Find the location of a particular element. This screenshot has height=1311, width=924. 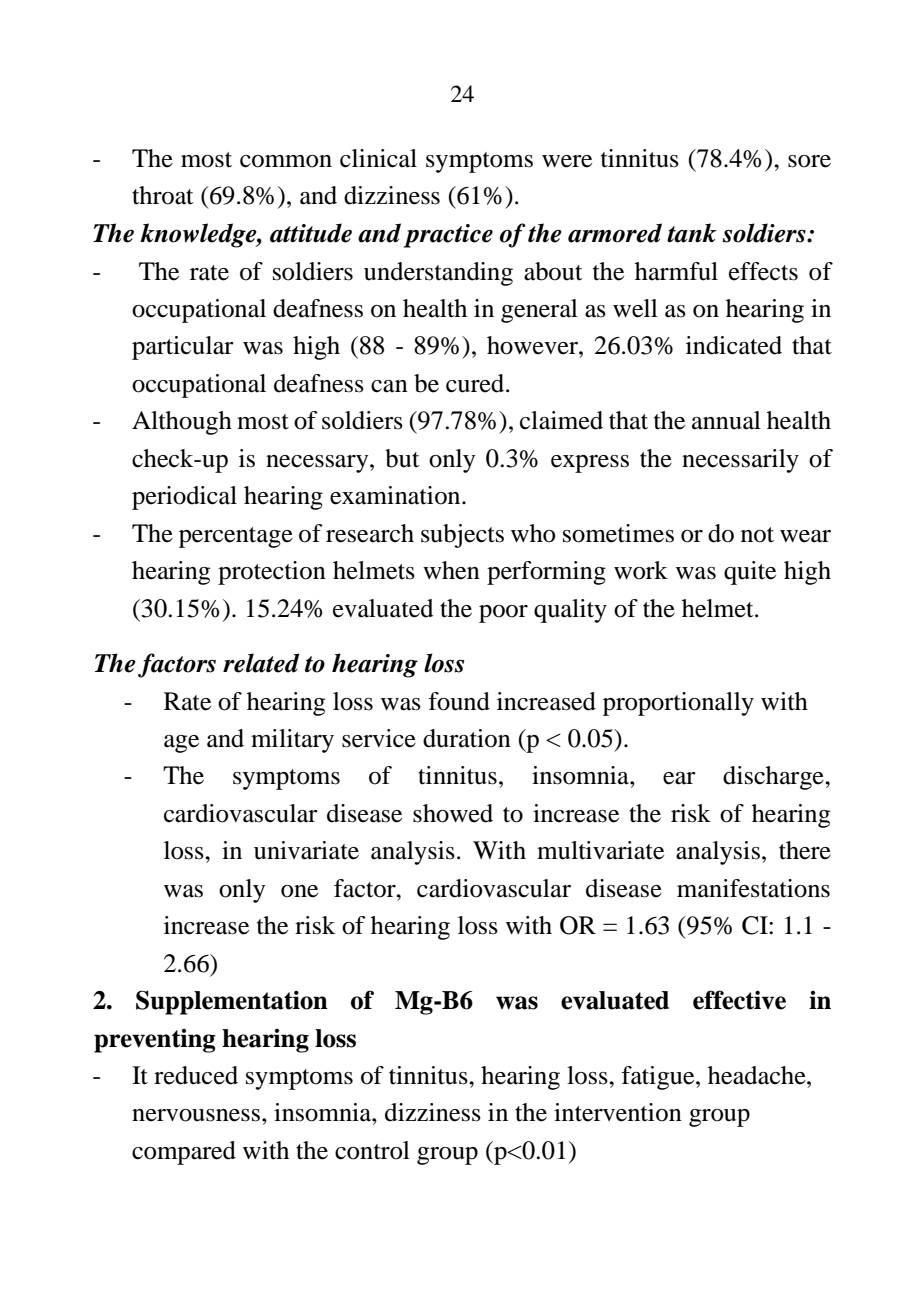

subjects is located at coordinates (462, 536).
